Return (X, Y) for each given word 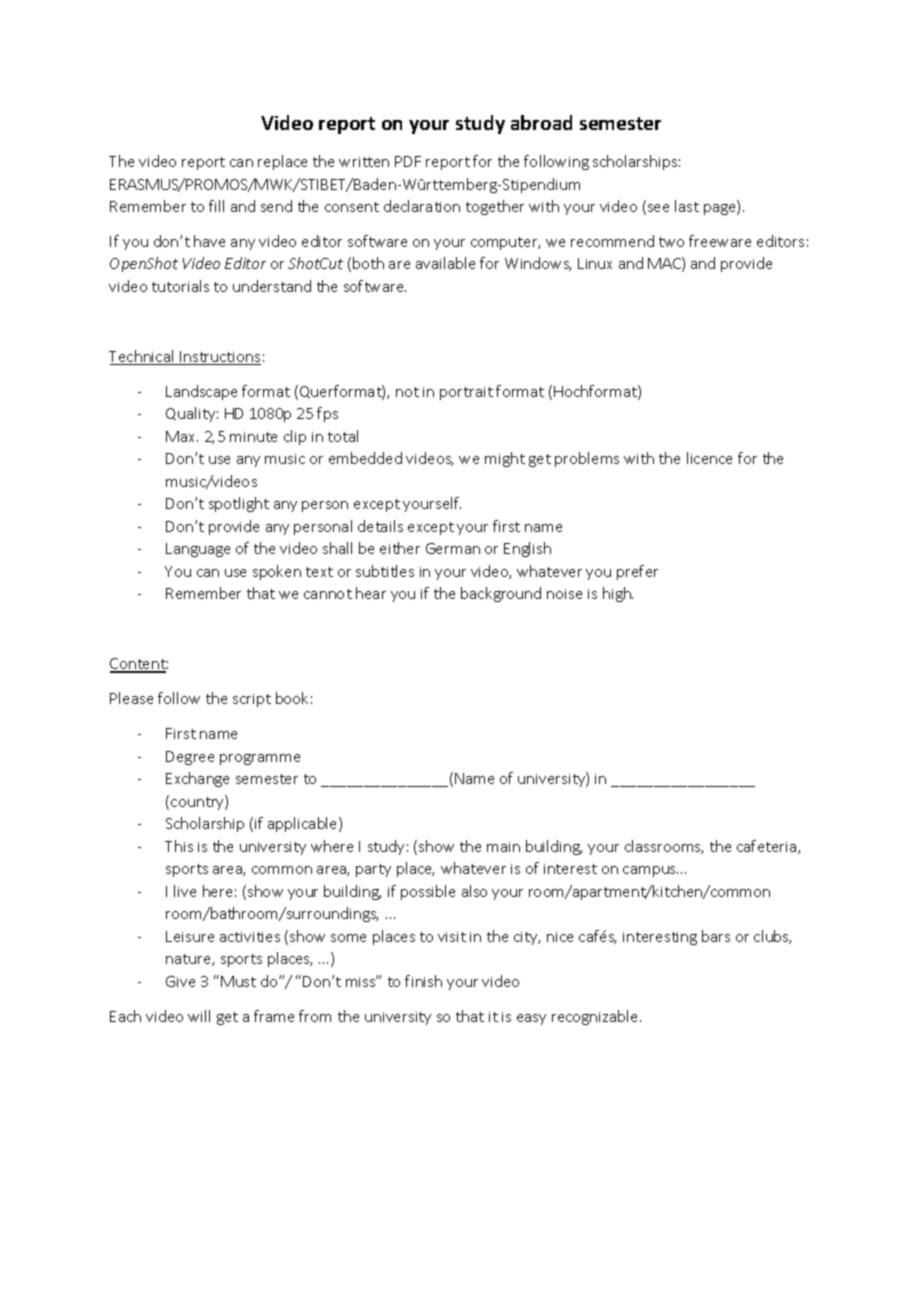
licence (709, 458)
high (618, 594)
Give (180, 981)
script (252, 700)
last (687, 206)
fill (216, 206)
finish (423, 981)
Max (182, 436)
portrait (466, 393)
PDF (408, 161)
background (501, 594)
